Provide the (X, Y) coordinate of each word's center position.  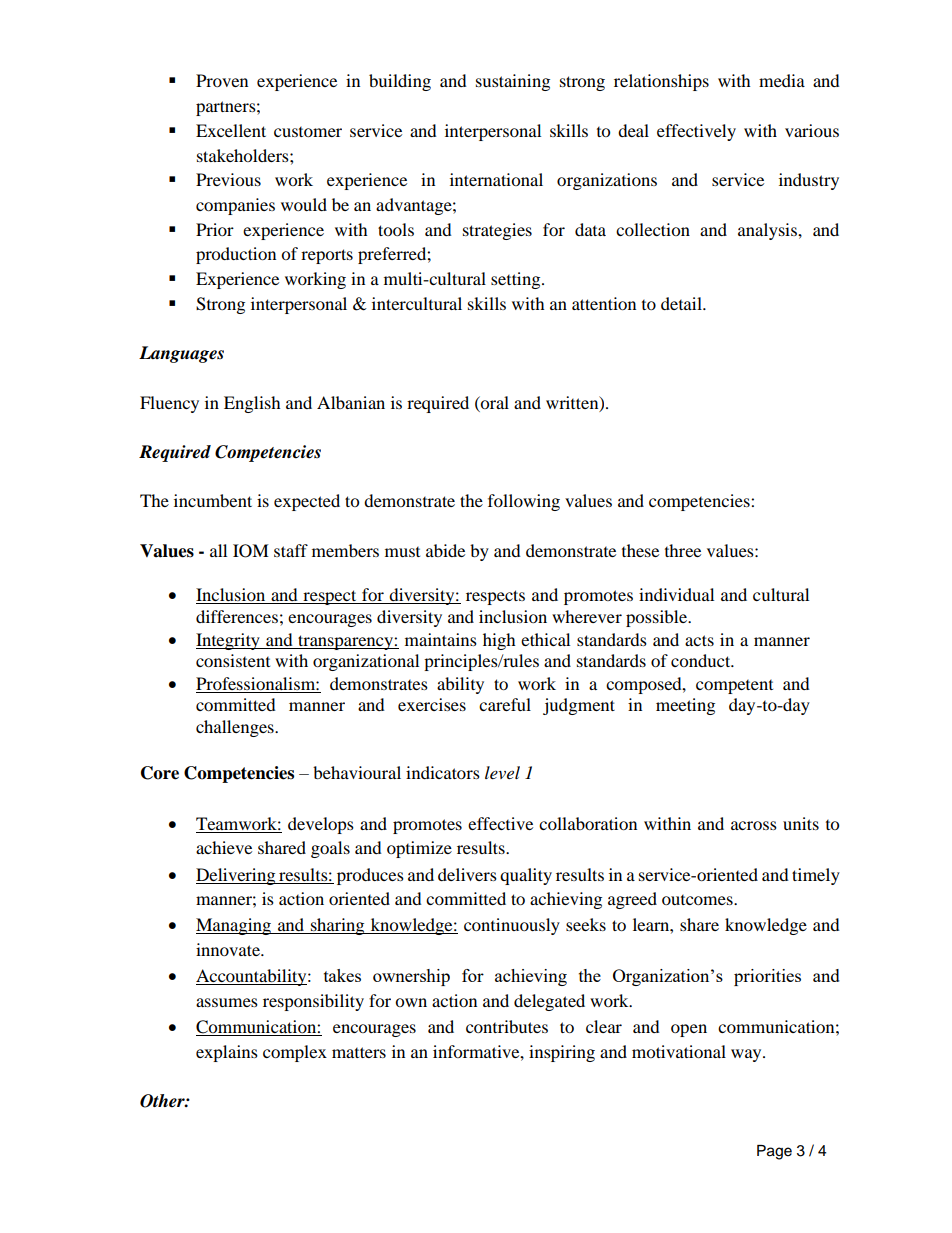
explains (227, 1053)
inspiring (562, 1053)
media (782, 80)
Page (774, 1152)
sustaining (513, 82)
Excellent (231, 130)
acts (699, 640)
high (499, 641)
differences (237, 616)
